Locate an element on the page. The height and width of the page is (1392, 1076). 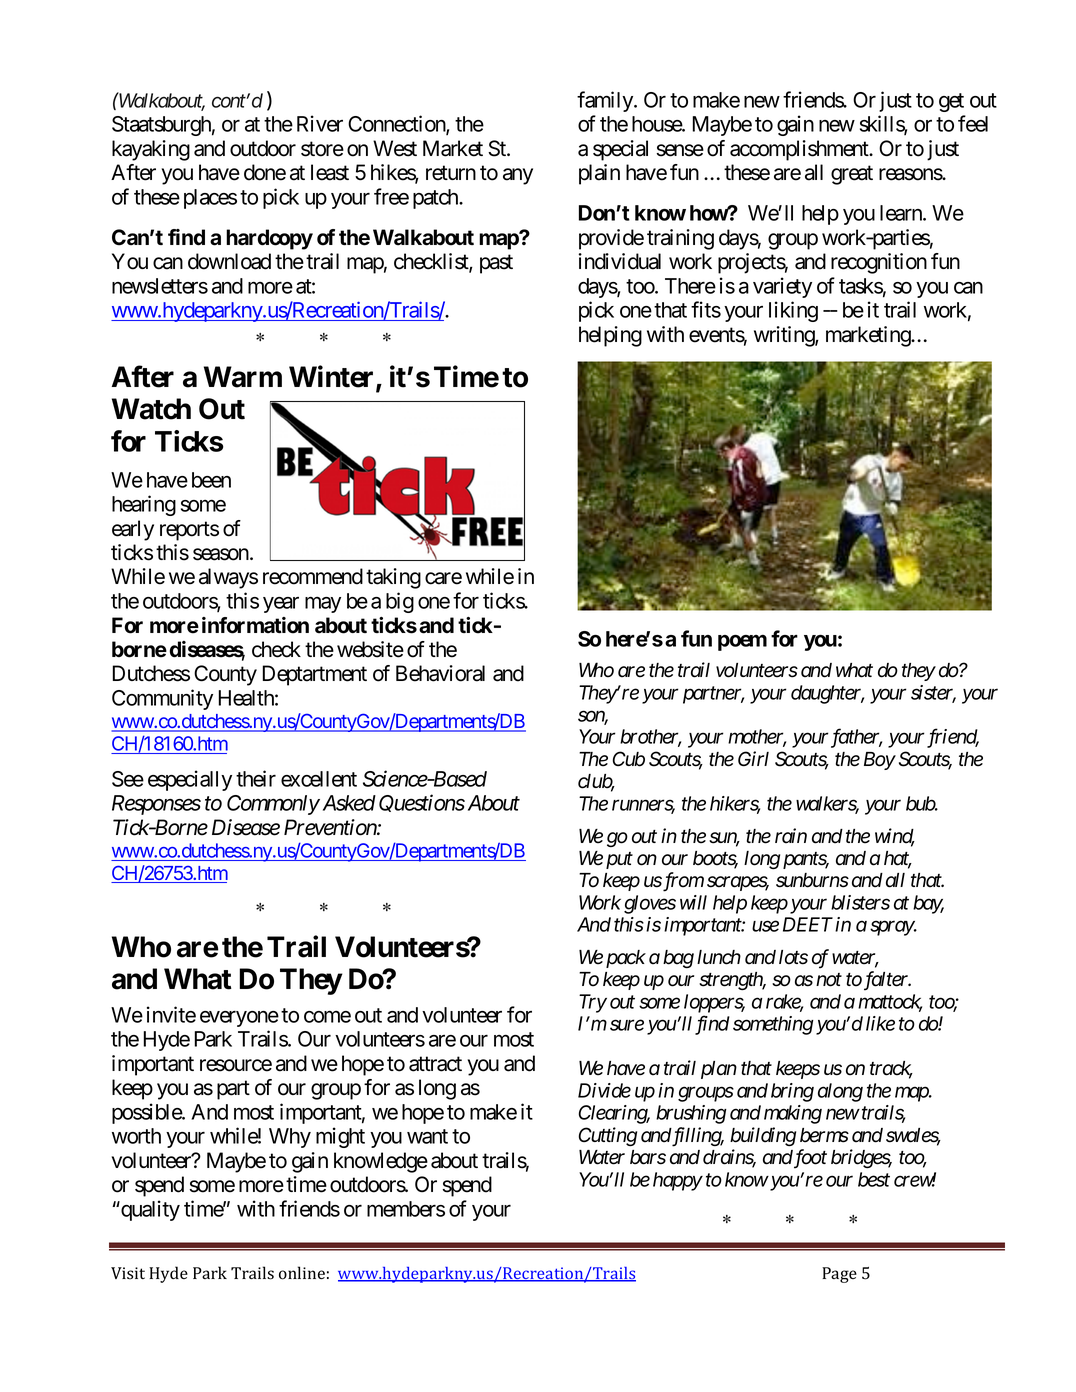
any is located at coordinates (518, 176).
